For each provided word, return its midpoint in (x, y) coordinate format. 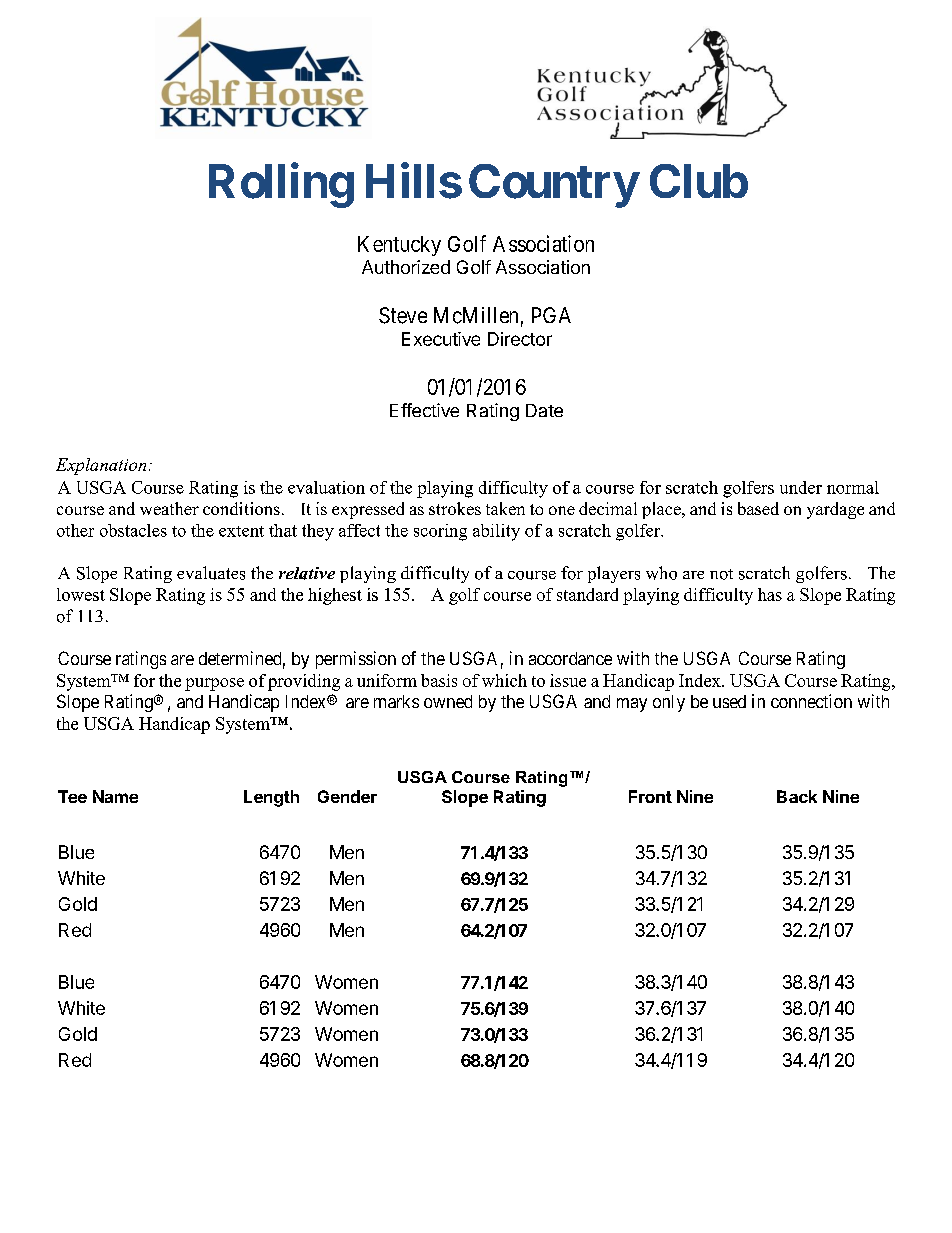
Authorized (406, 267)
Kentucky (399, 246)
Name (115, 796)
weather (169, 508)
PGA (551, 315)
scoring (440, 532)
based (758, 508)
